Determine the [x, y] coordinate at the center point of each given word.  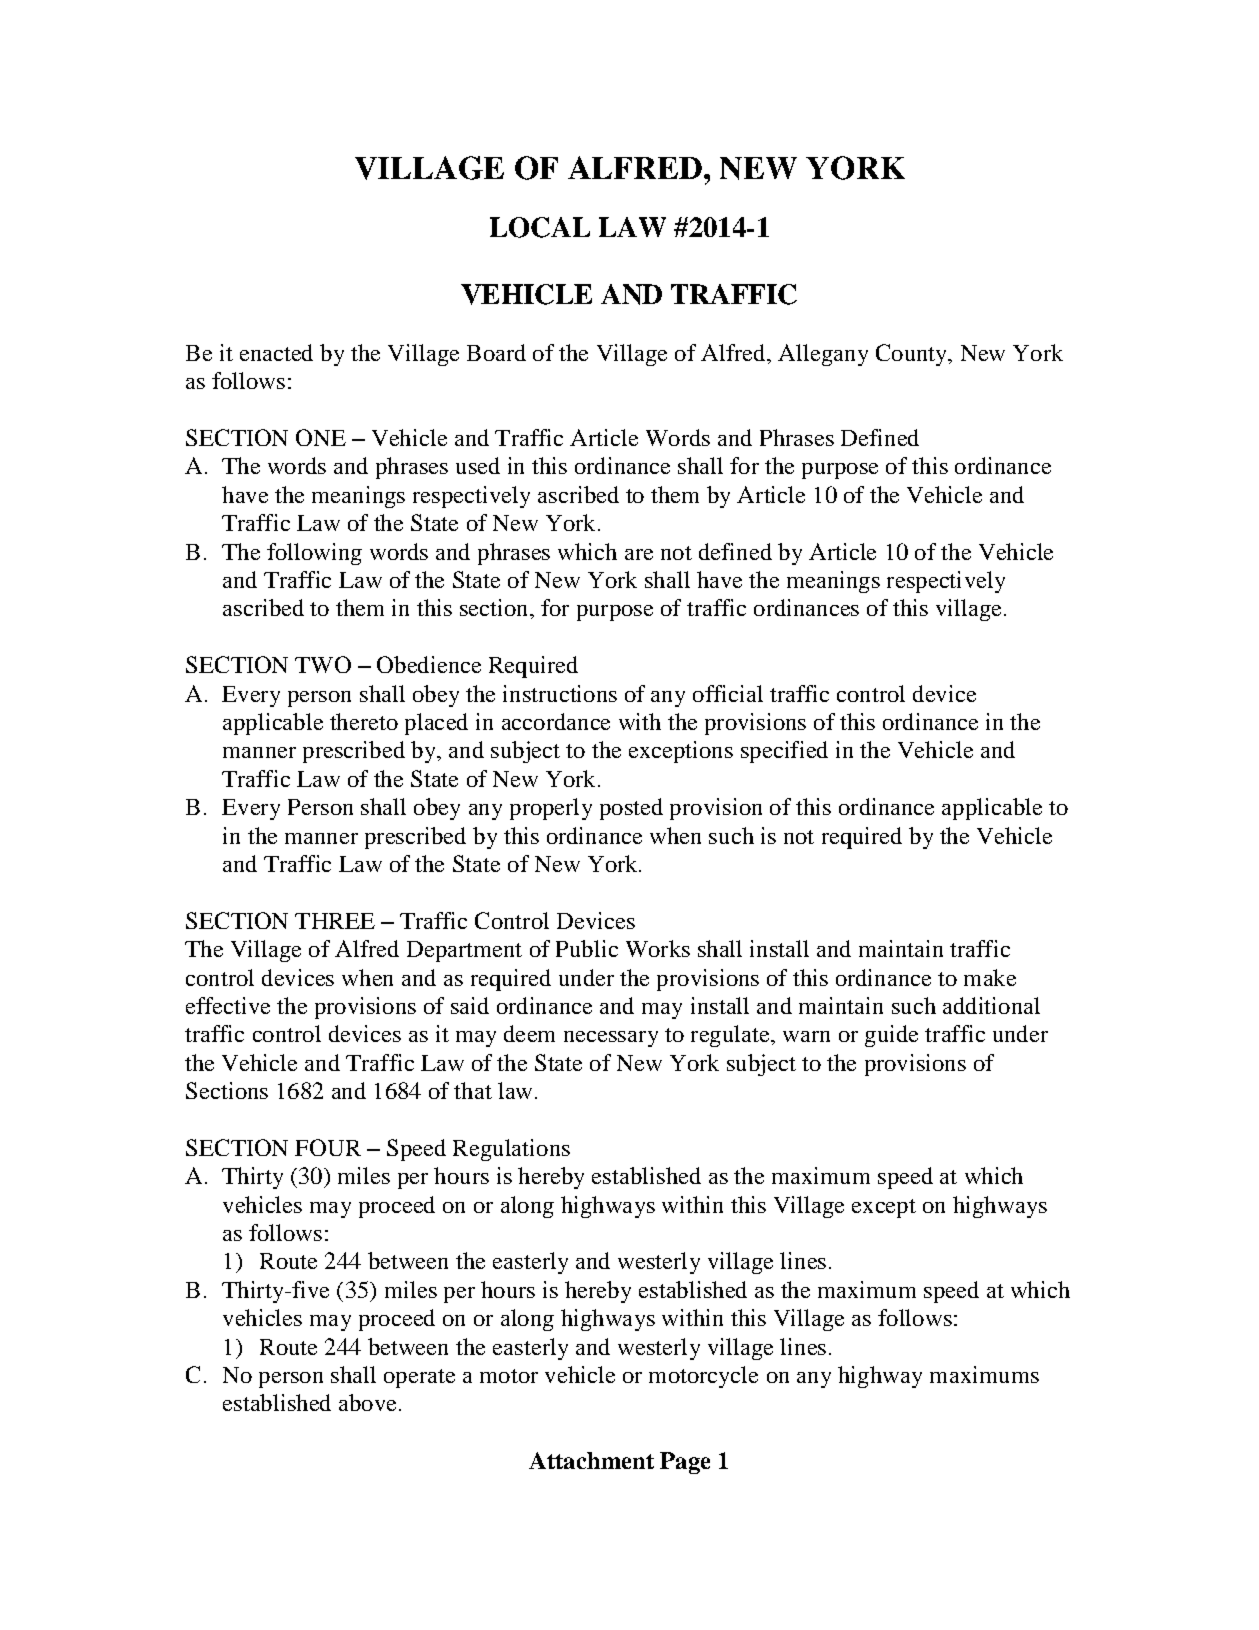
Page [685, 1463]
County [912, 355]
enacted [276, 352]
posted [631, 809]
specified [784, 752]
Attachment [591, 1460]
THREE [335, 921]
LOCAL [540, 227]
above [367, 1402]
